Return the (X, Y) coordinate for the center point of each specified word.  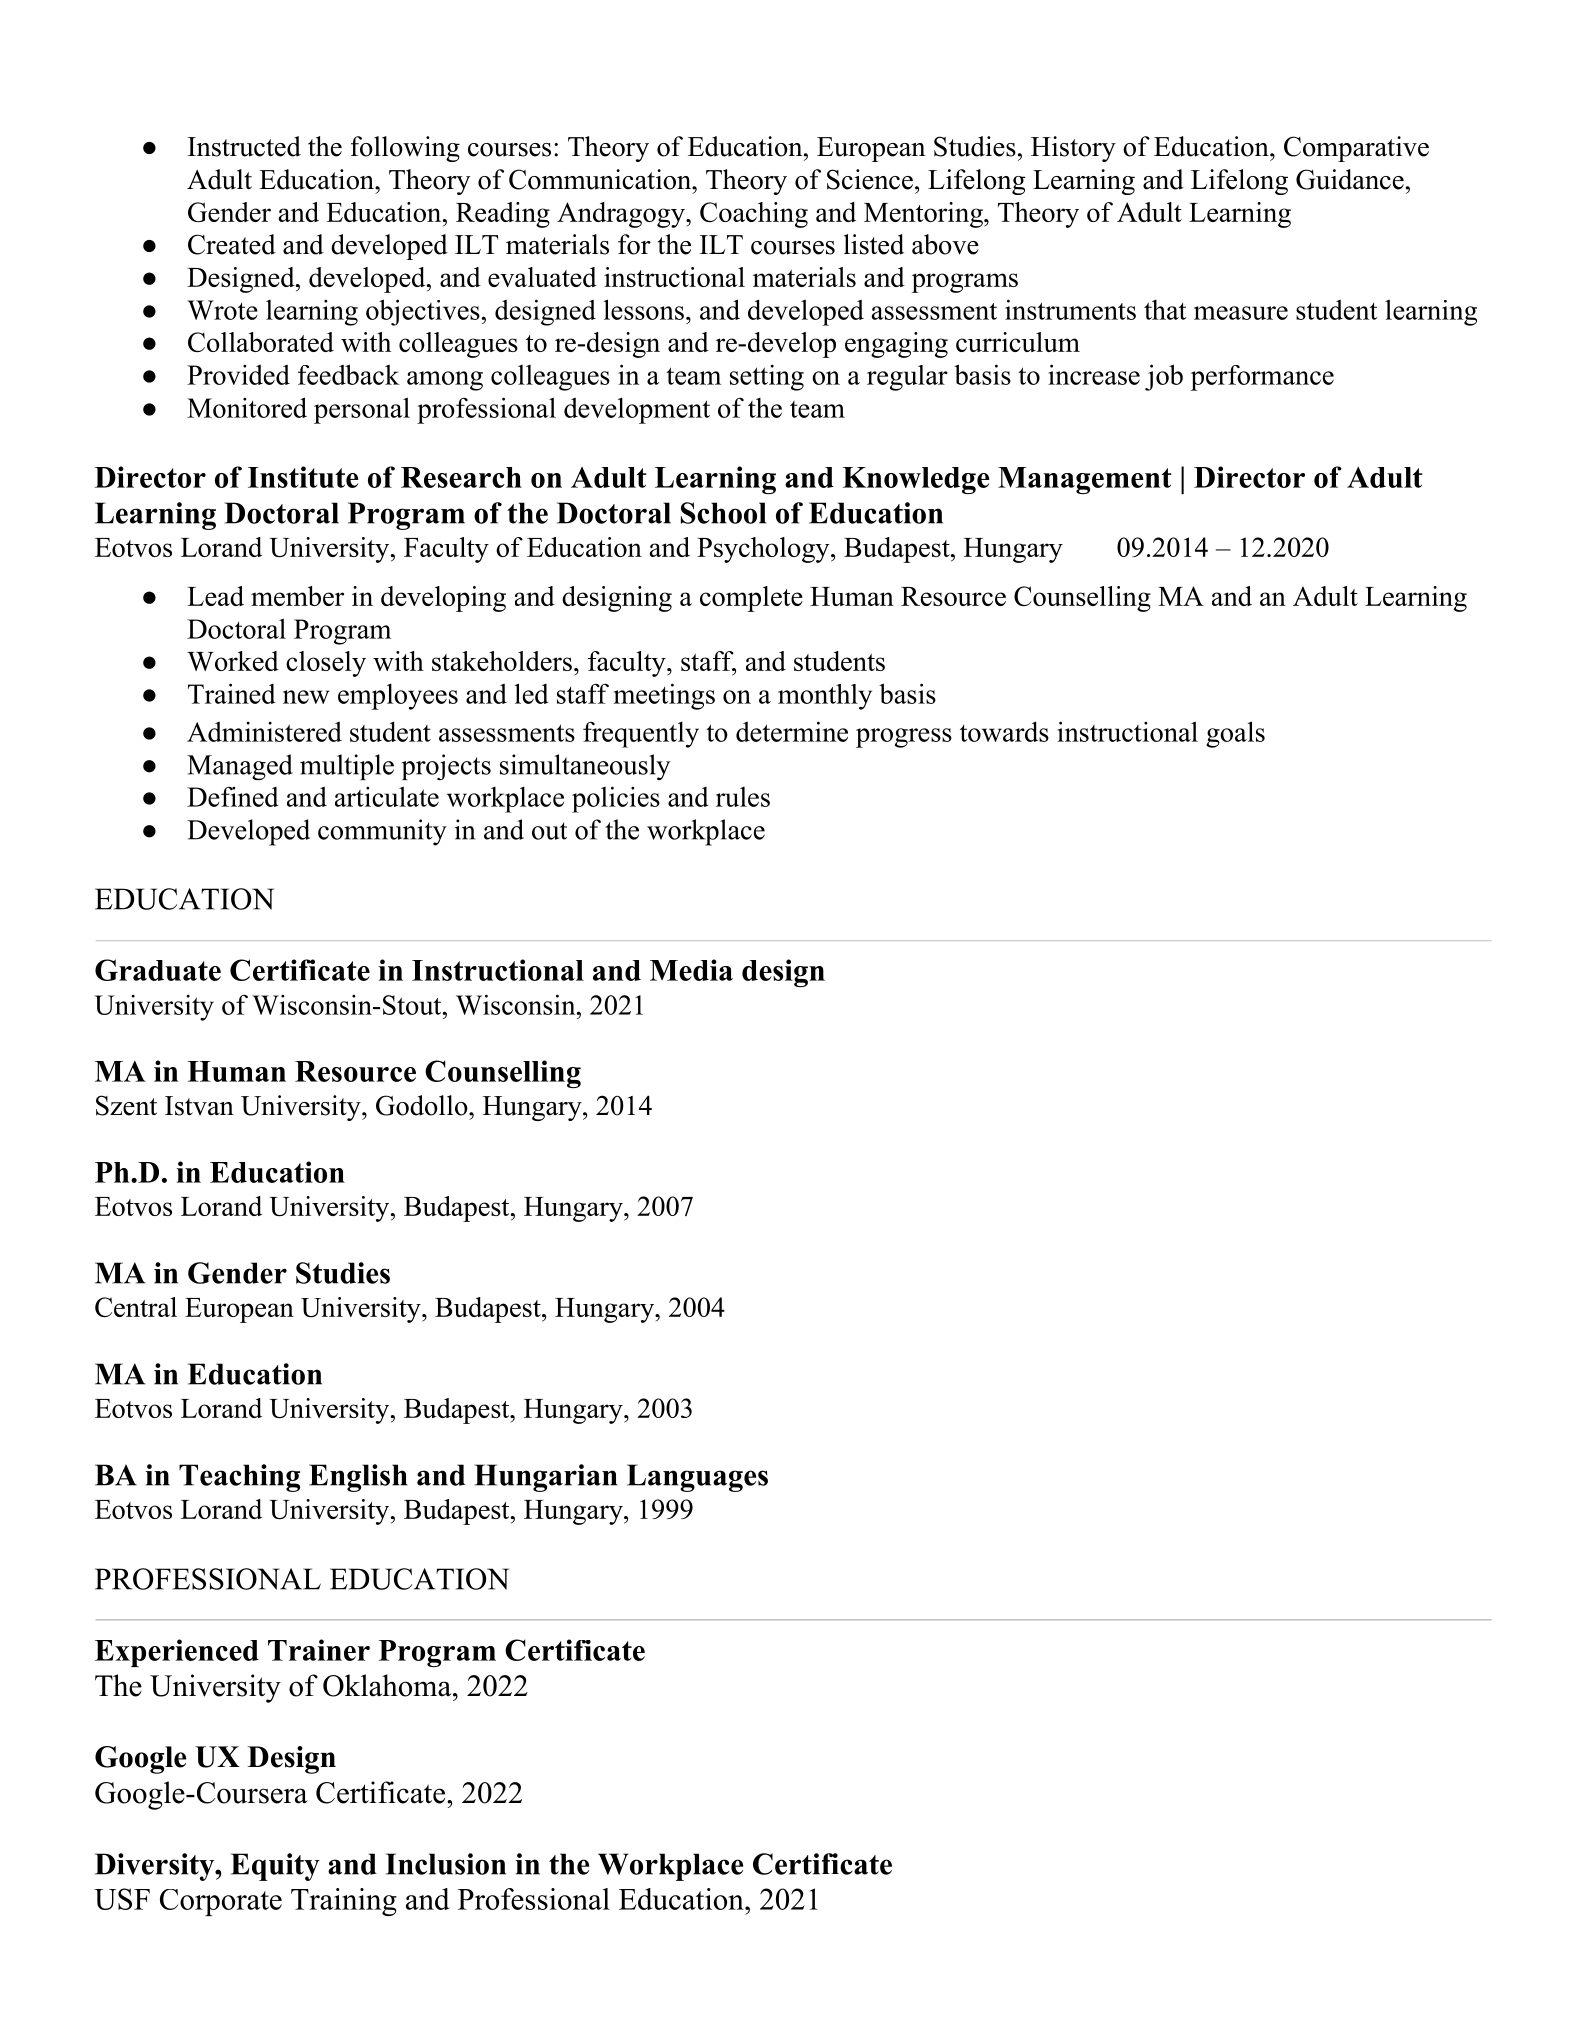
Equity (275, 1867)
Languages (697, 1478)
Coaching (754, 215)
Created (232, 244)
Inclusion (446, 1864)
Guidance (1350, 179)
